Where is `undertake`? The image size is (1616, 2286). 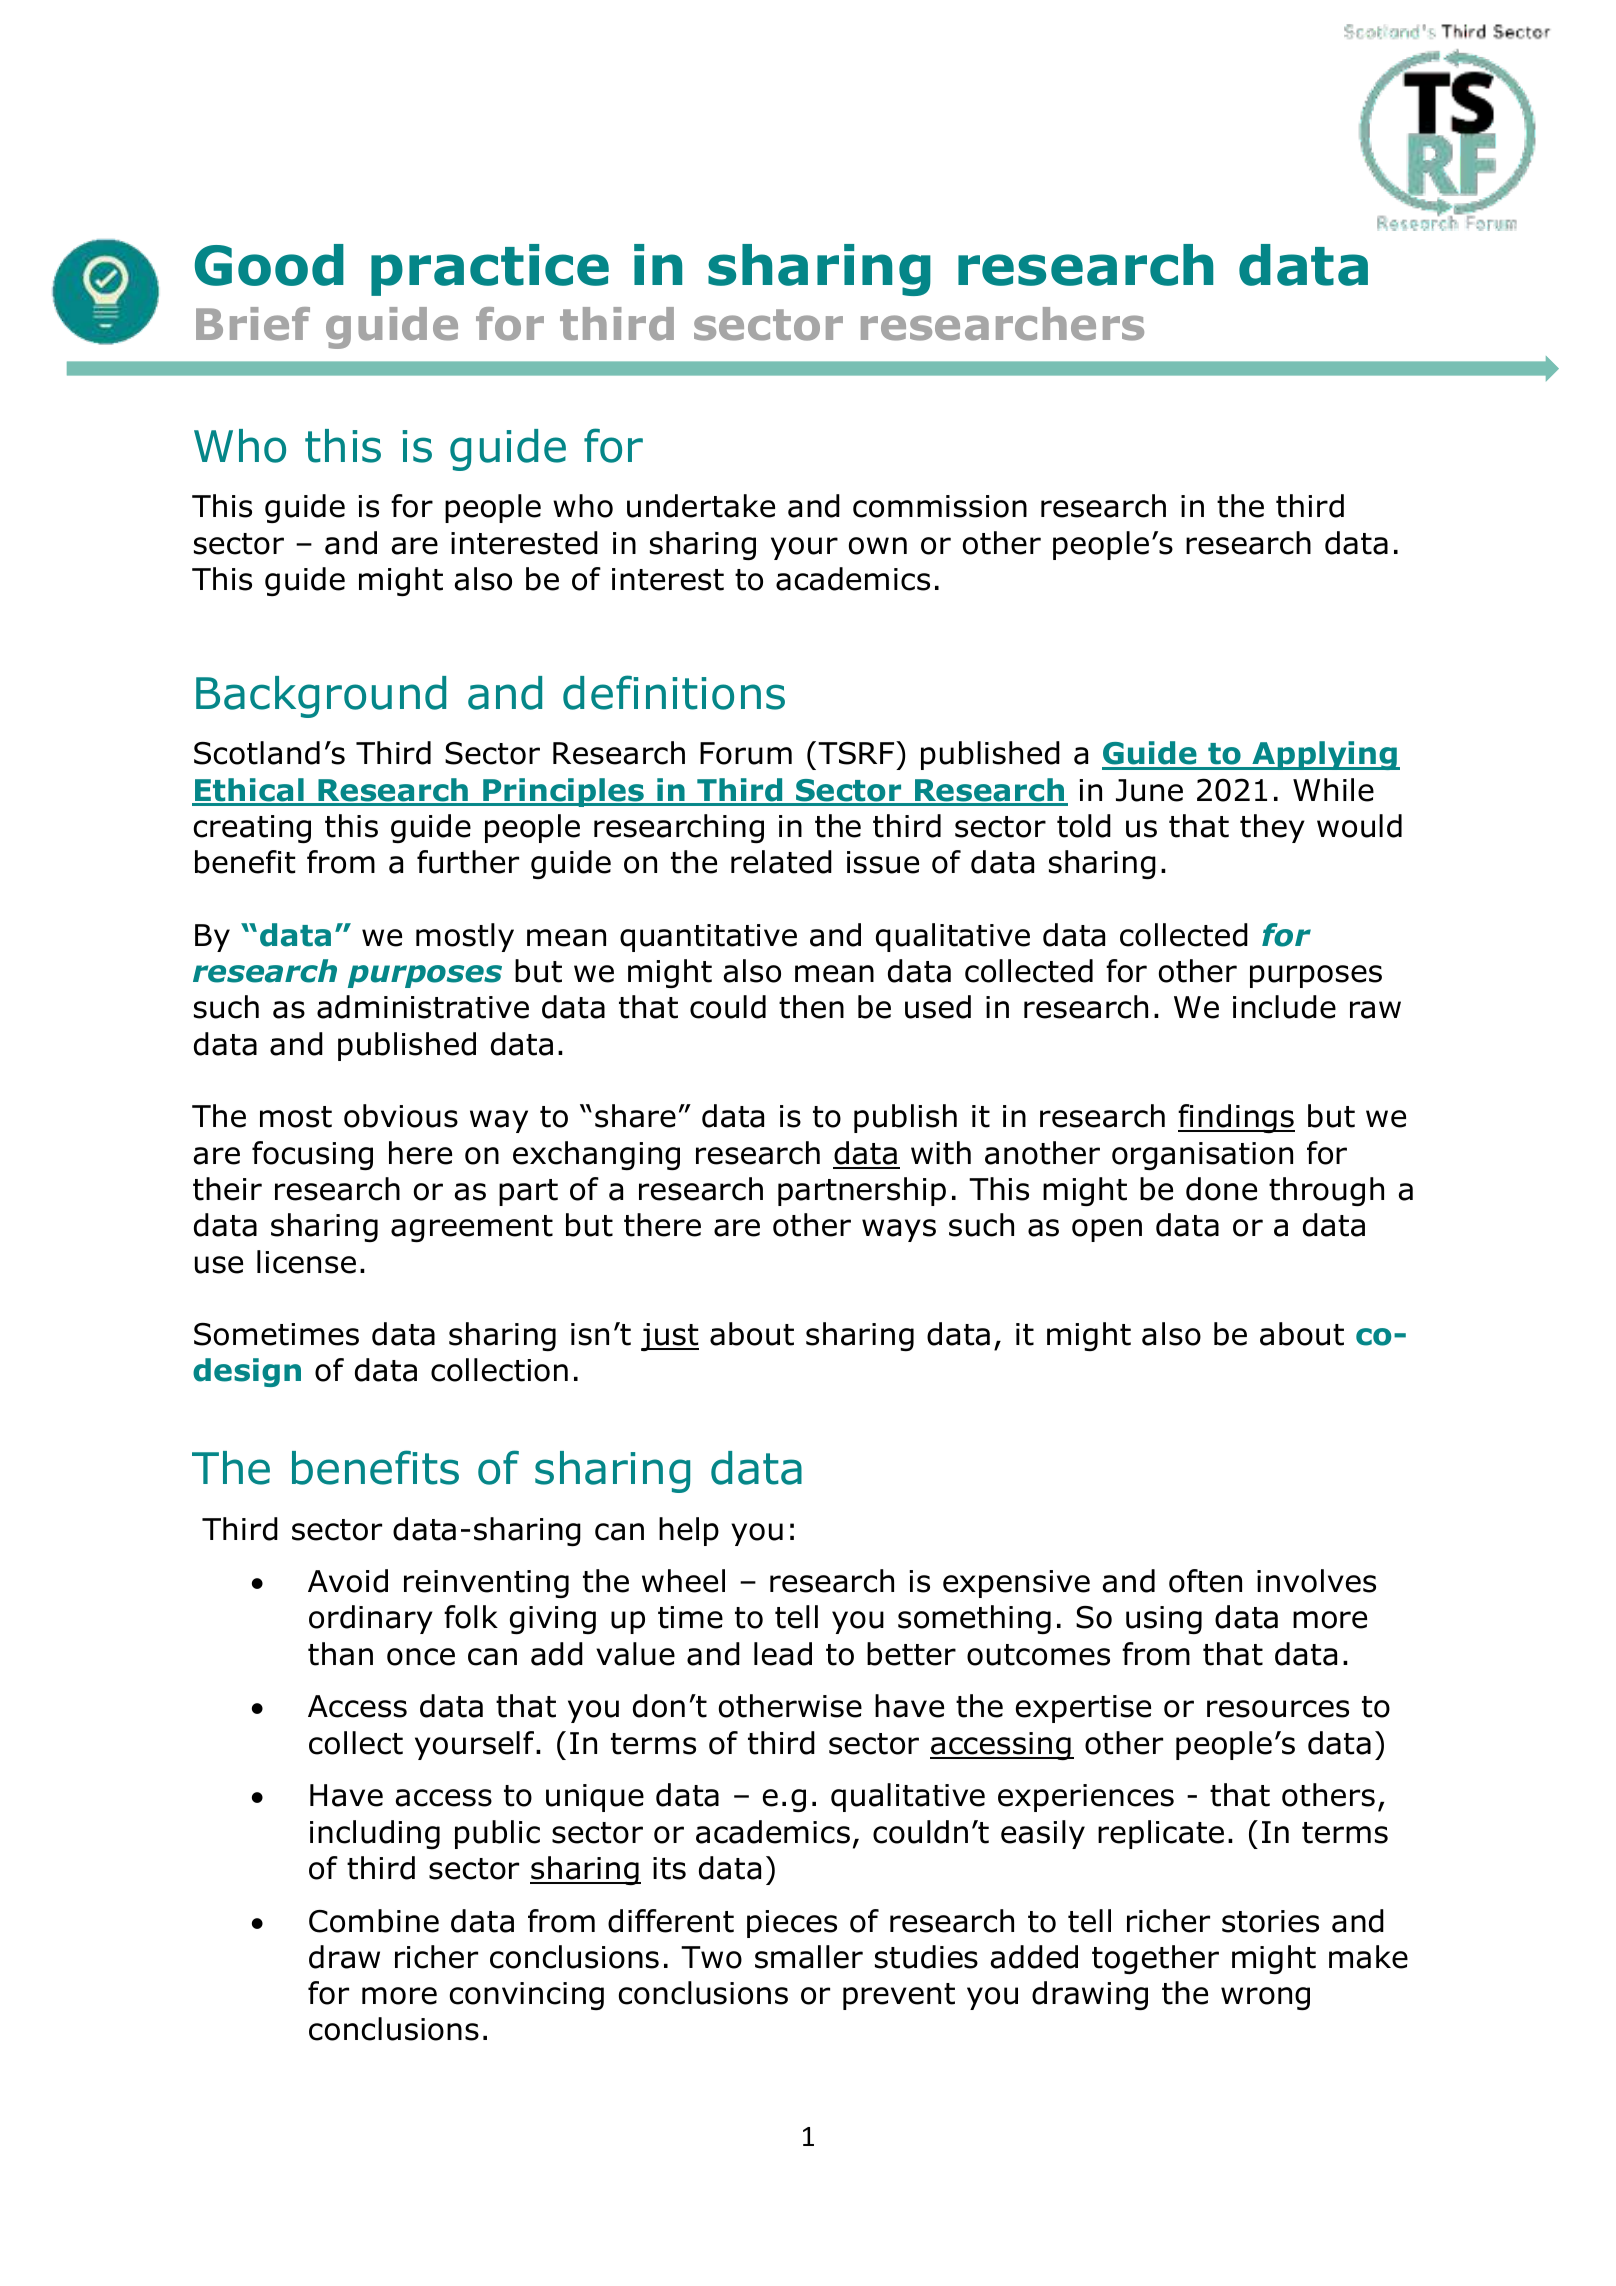
undertake is located at coordinates (701, 506).
